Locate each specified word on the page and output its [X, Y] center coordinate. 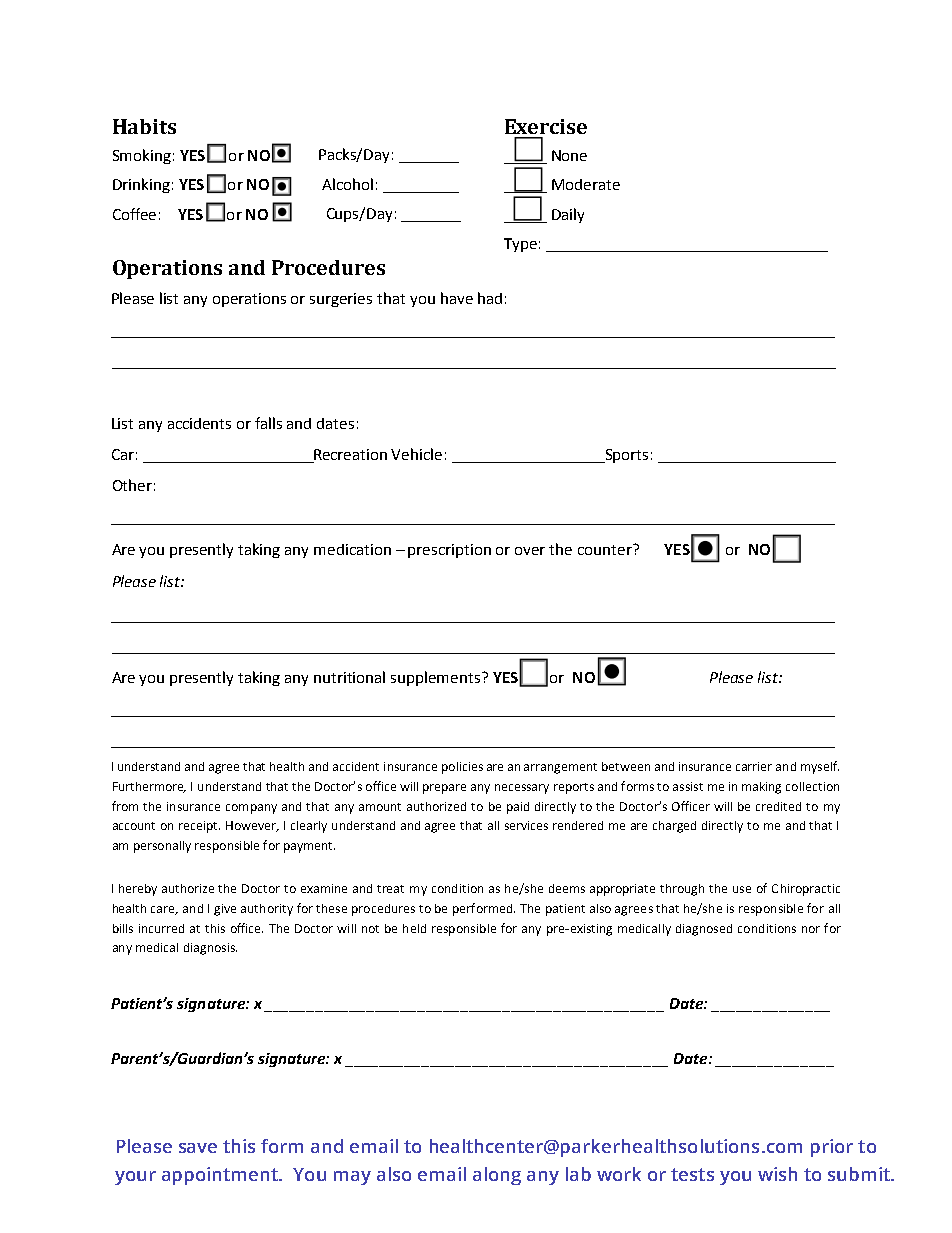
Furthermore [149, 787]
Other [132, 485]
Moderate [586, 184]
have [457, 298]
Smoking [142, 156]
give [225, 910]
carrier [754, 766]
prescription [449, 551]
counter [606, 549]
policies [462, 768]
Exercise [546, 126]
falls [268, 423]
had [490, 298]
